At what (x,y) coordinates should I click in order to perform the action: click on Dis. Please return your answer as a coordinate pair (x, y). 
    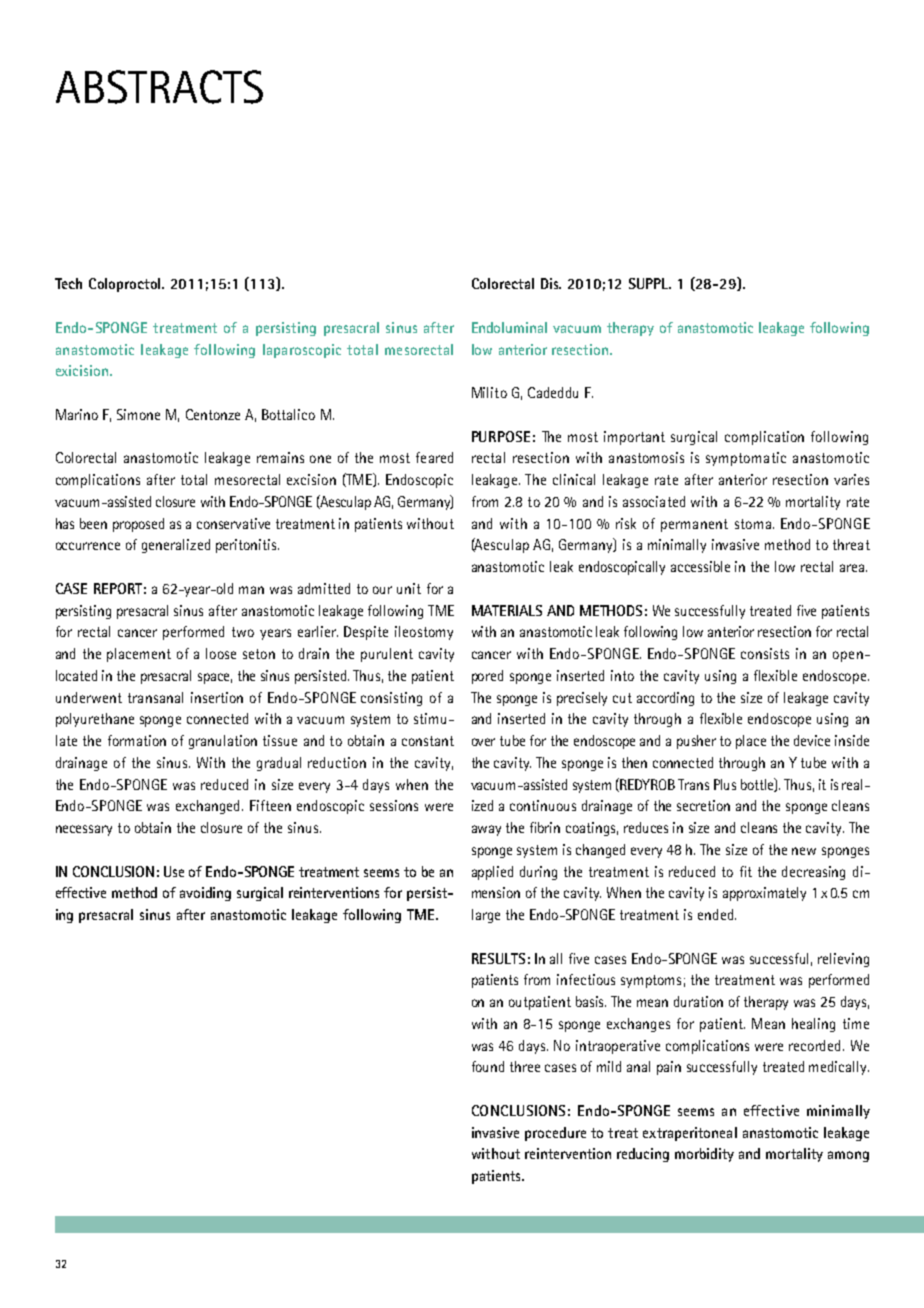
    Looking at the image, I should click on (551, 283).
